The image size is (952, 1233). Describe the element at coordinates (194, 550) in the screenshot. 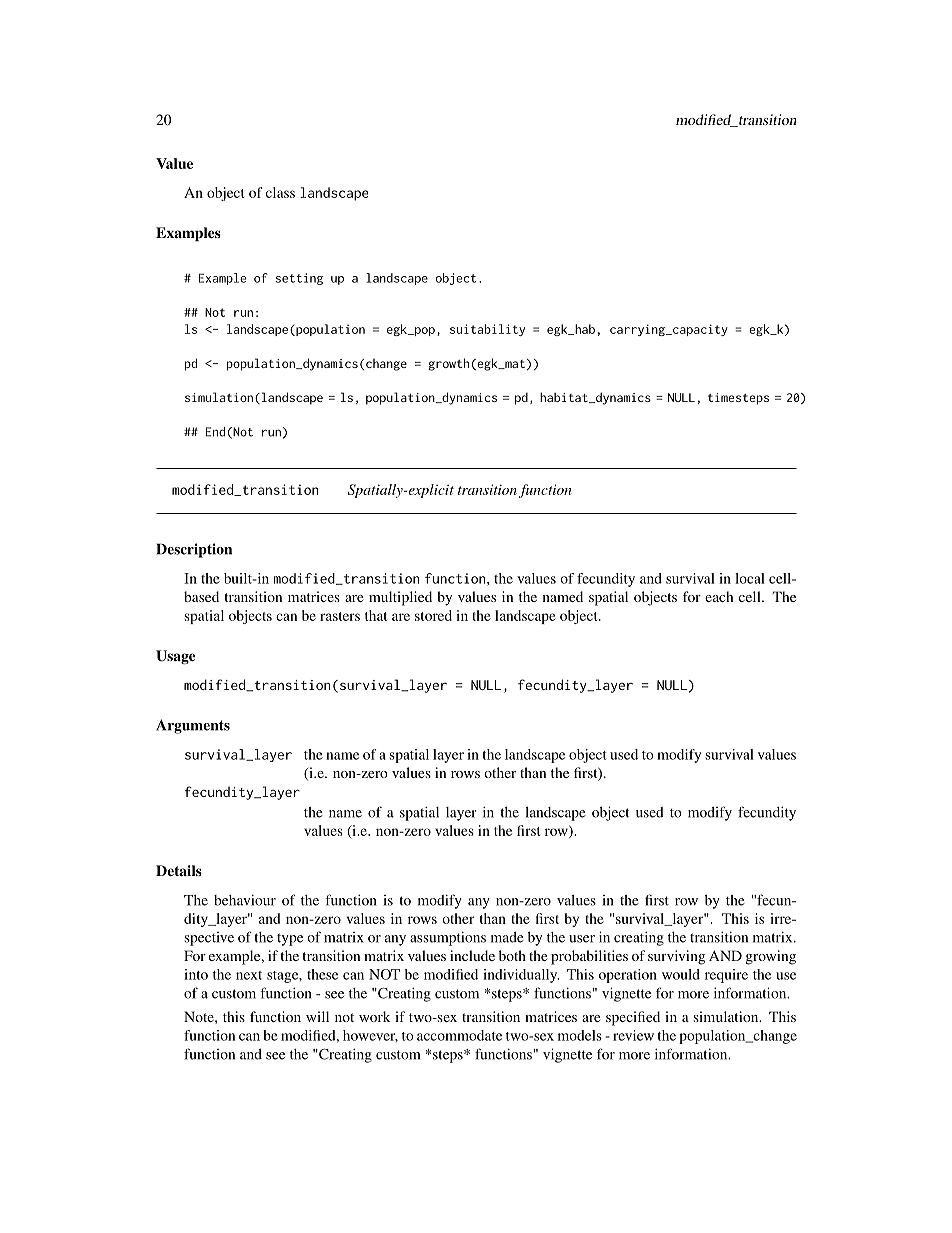

I see `Description` at that location.
